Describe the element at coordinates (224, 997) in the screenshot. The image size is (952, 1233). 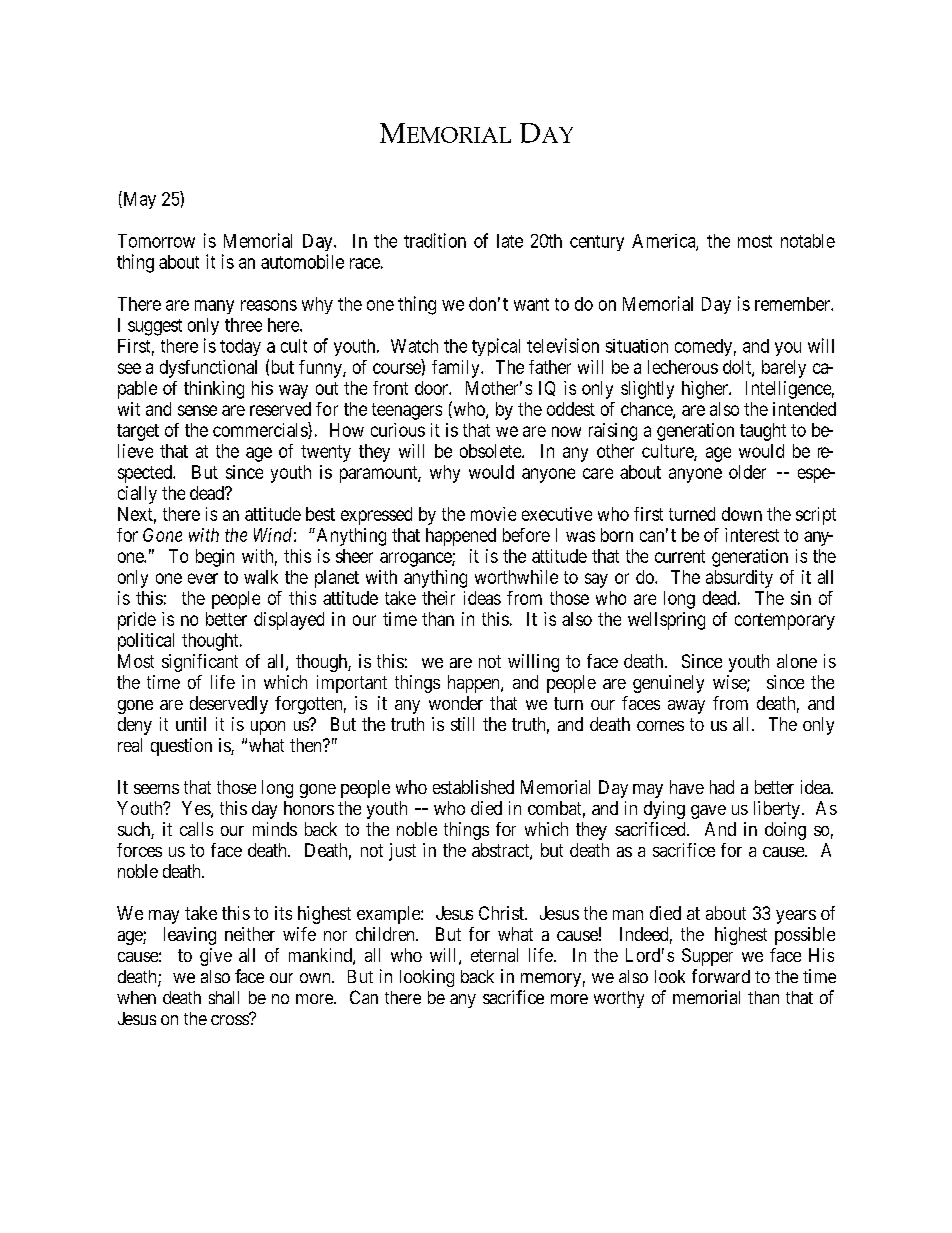
I see `shall` at that location.
